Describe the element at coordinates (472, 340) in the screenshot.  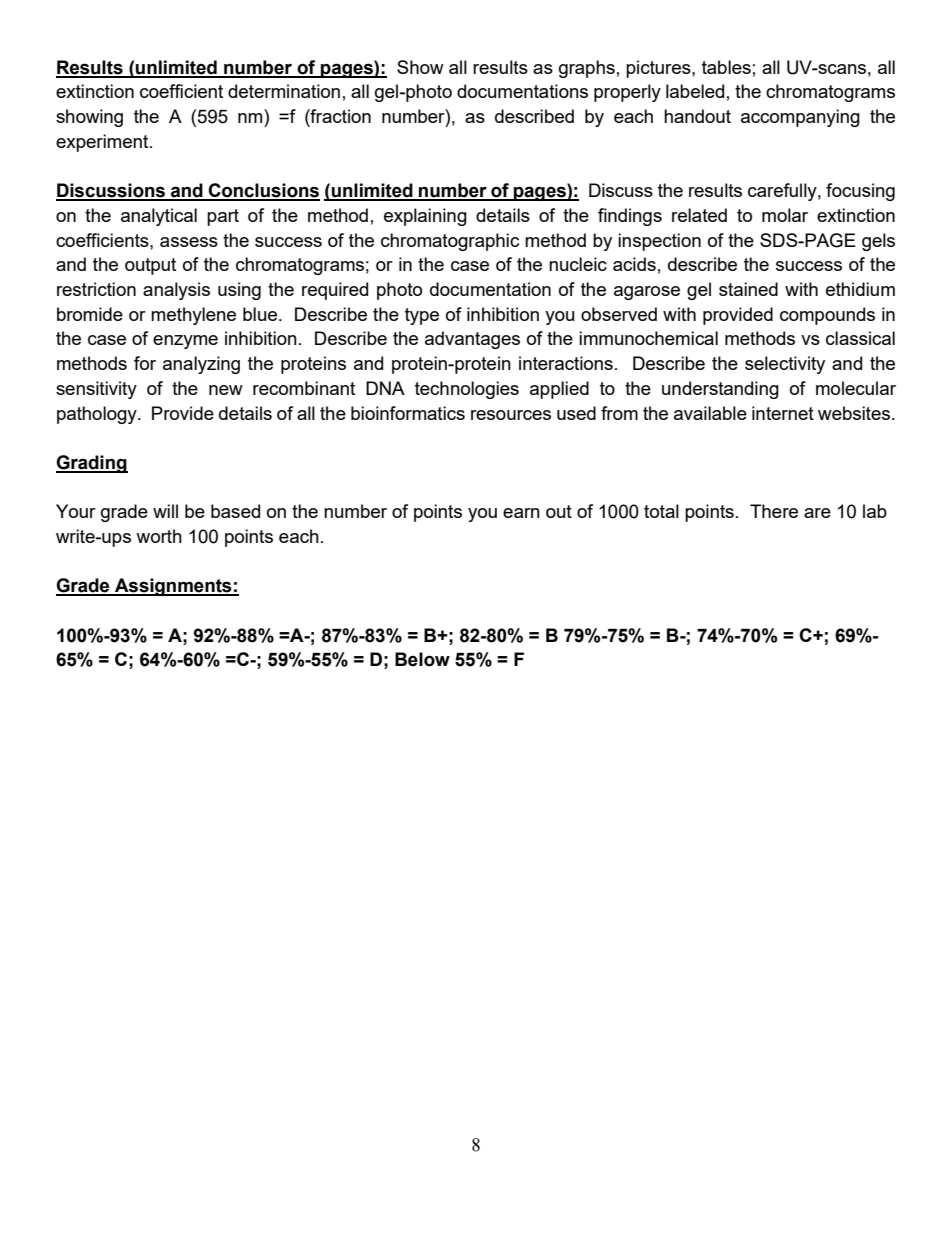
I see `advantages` at that location.
